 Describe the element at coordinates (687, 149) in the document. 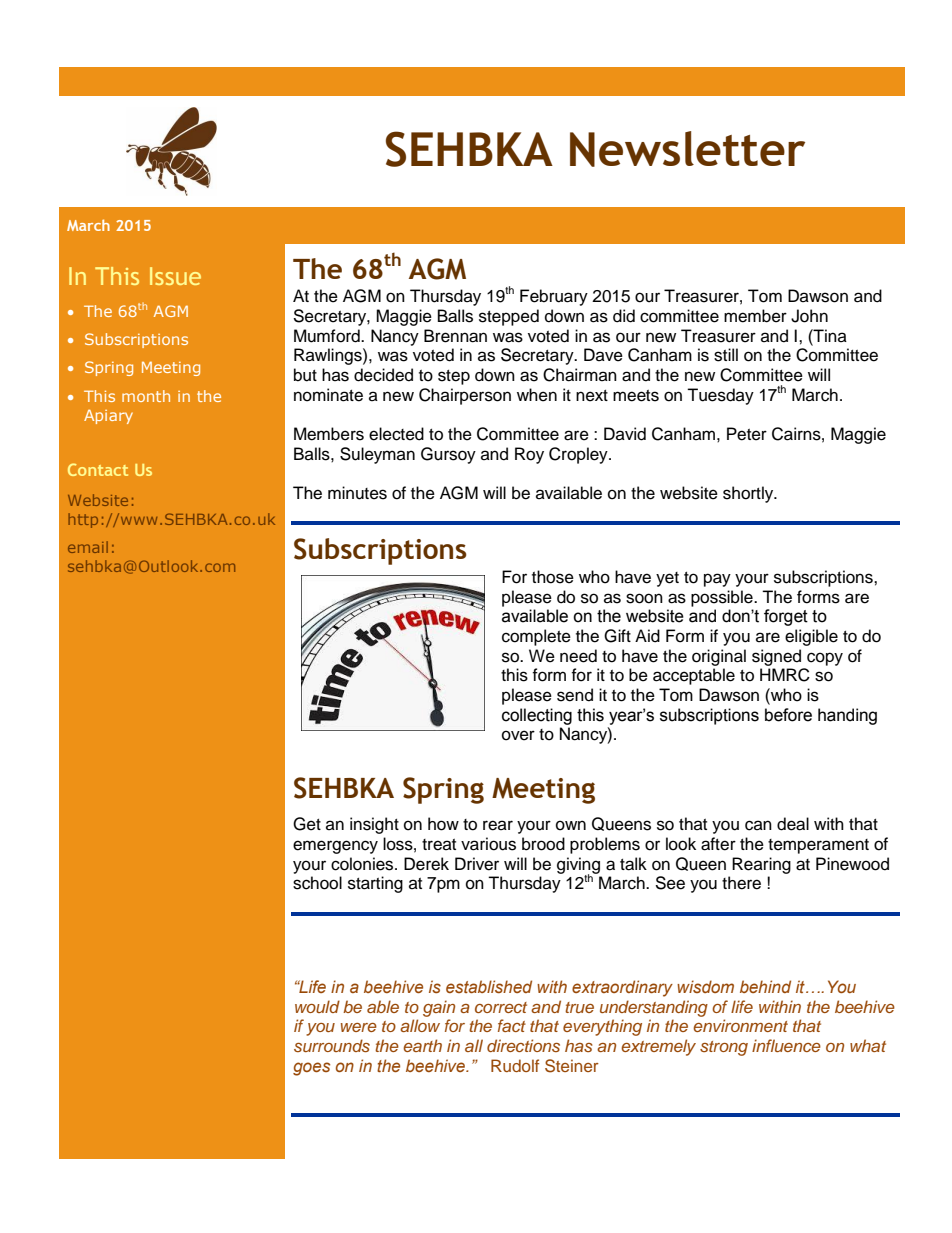

I see `Newsletter` at that location.
